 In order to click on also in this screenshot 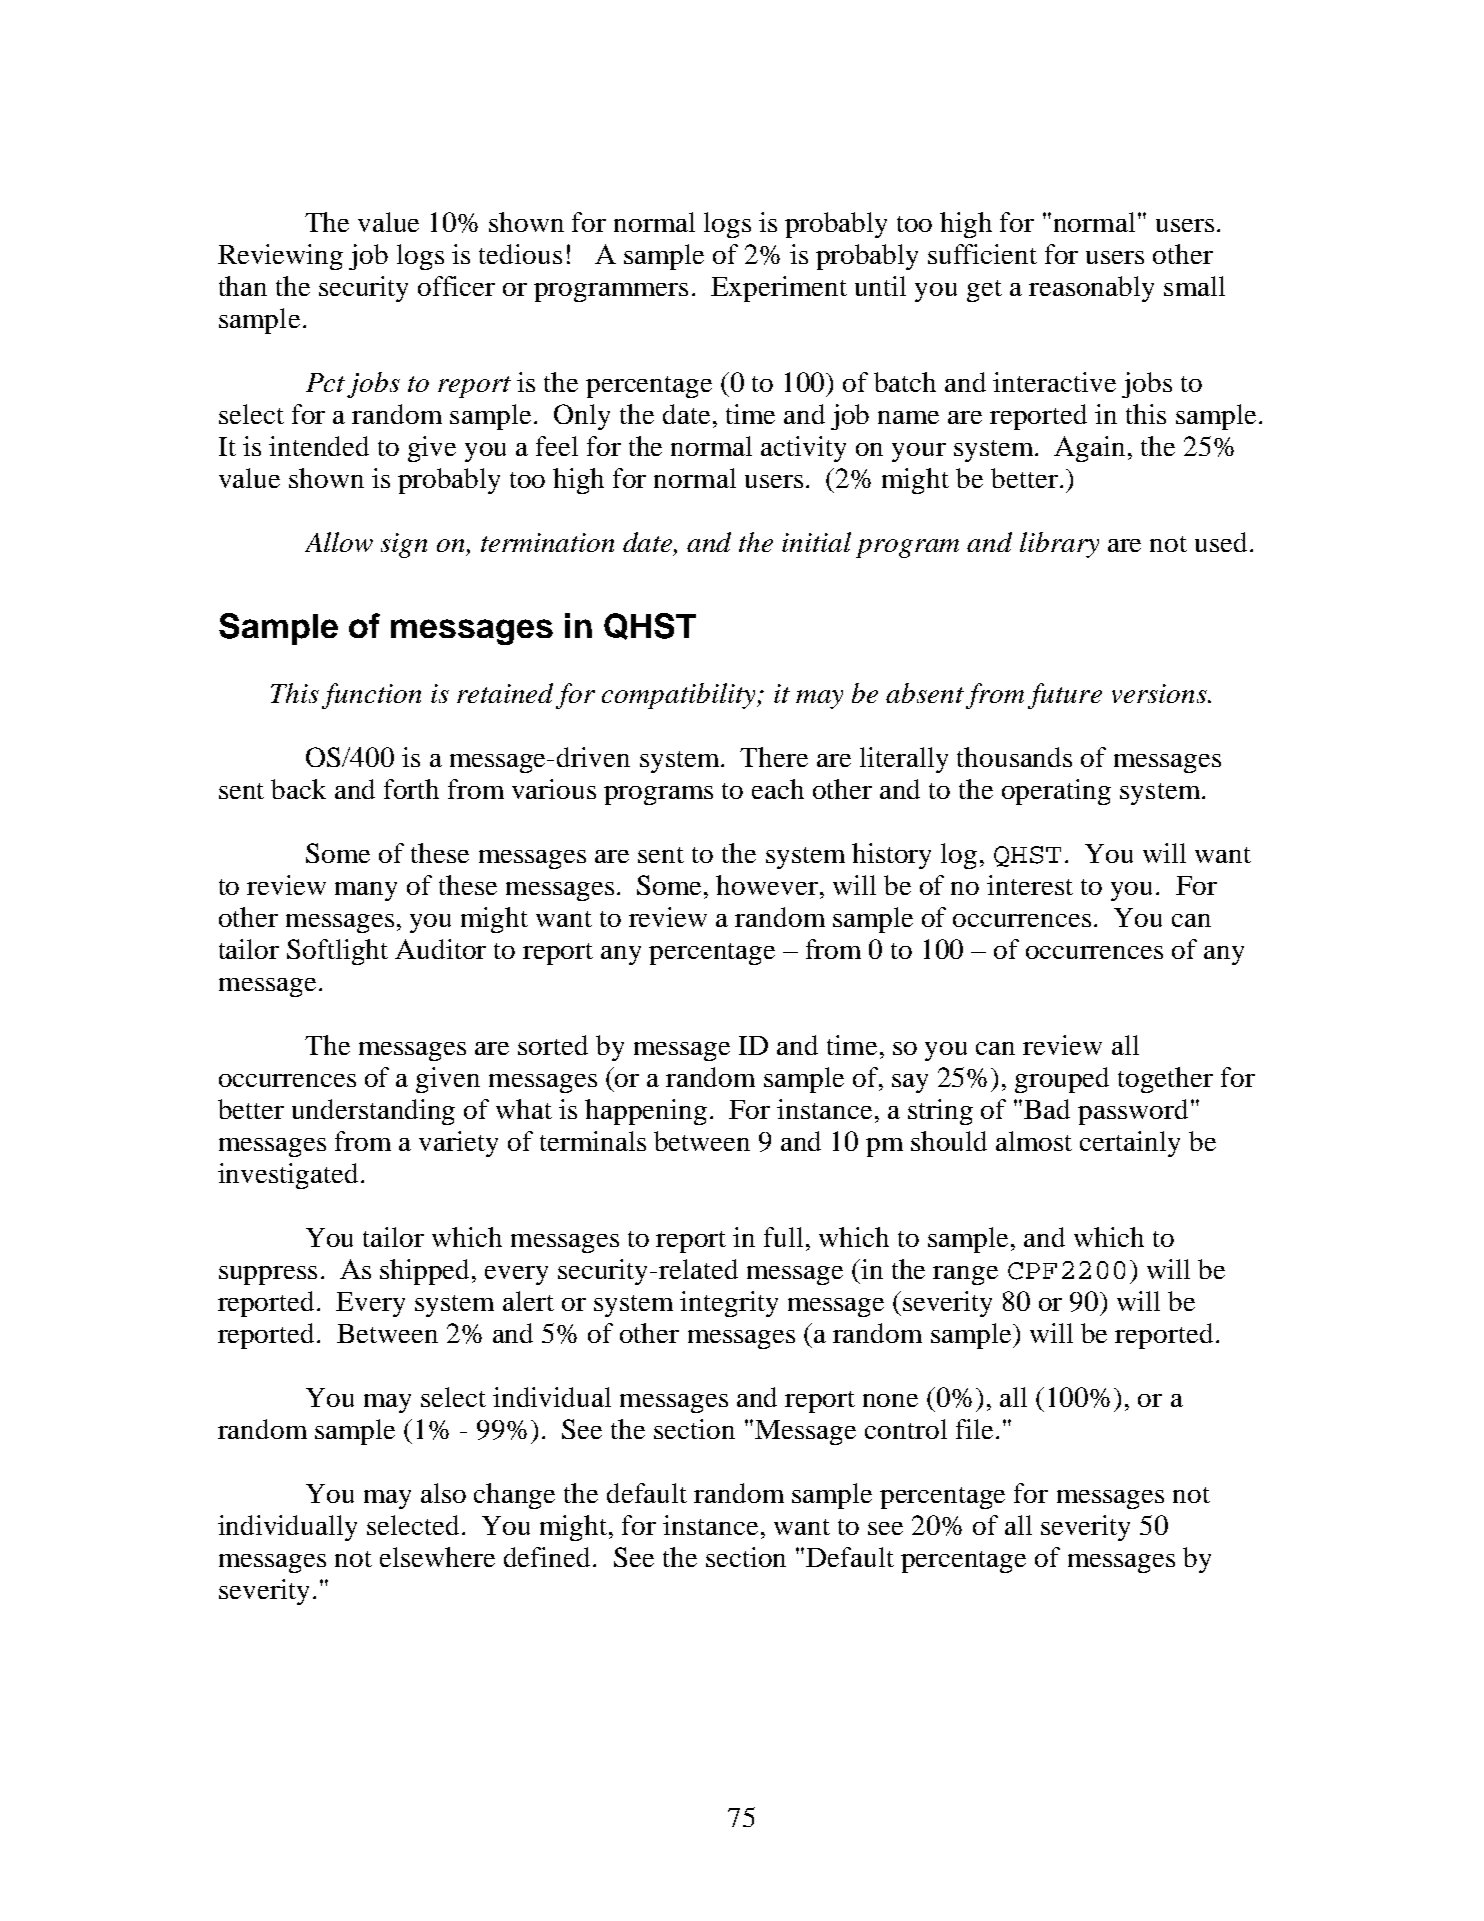, I will do `click(443, 1493)`.
